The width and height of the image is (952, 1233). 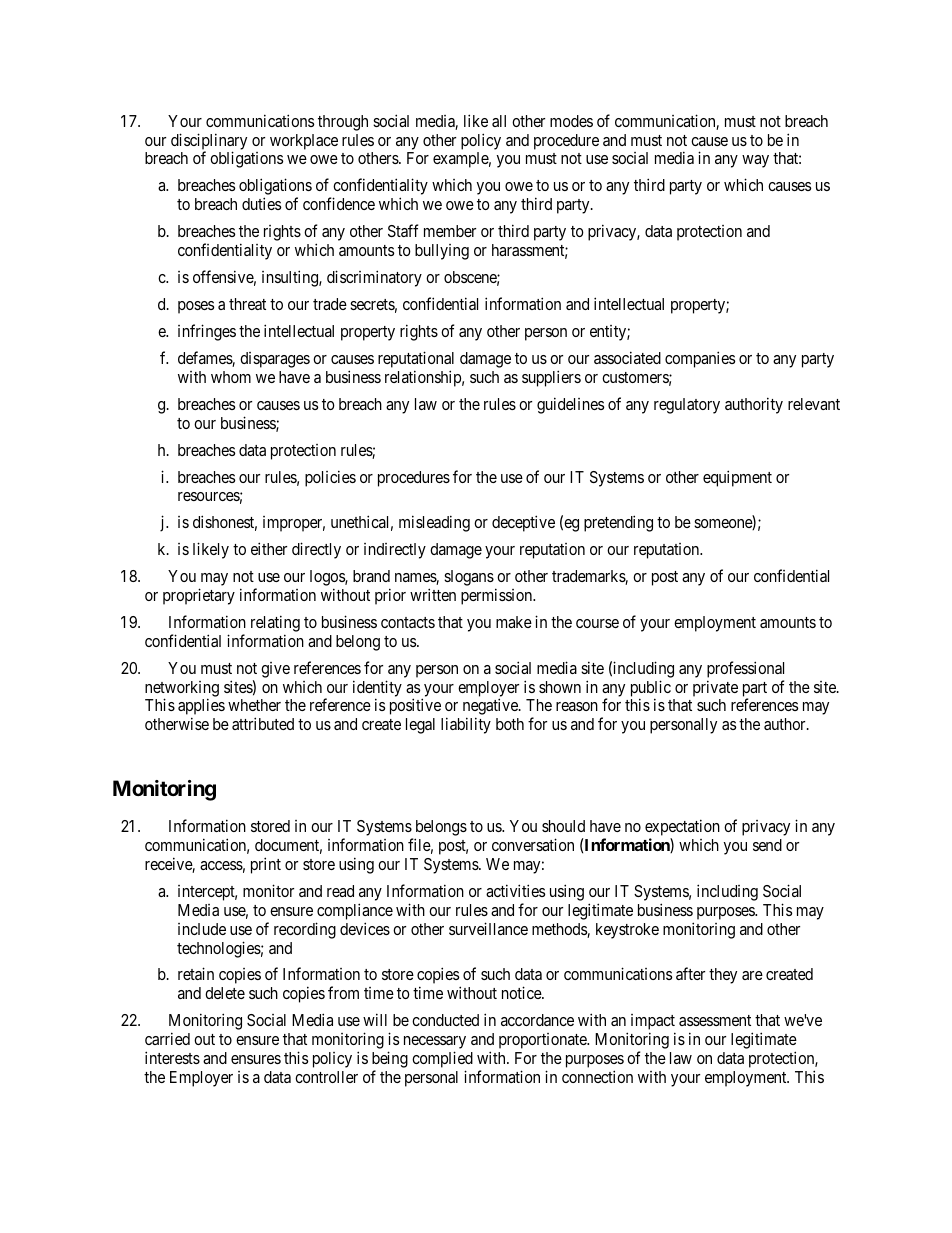 I want to click on either, so click(x=269, y=548).
